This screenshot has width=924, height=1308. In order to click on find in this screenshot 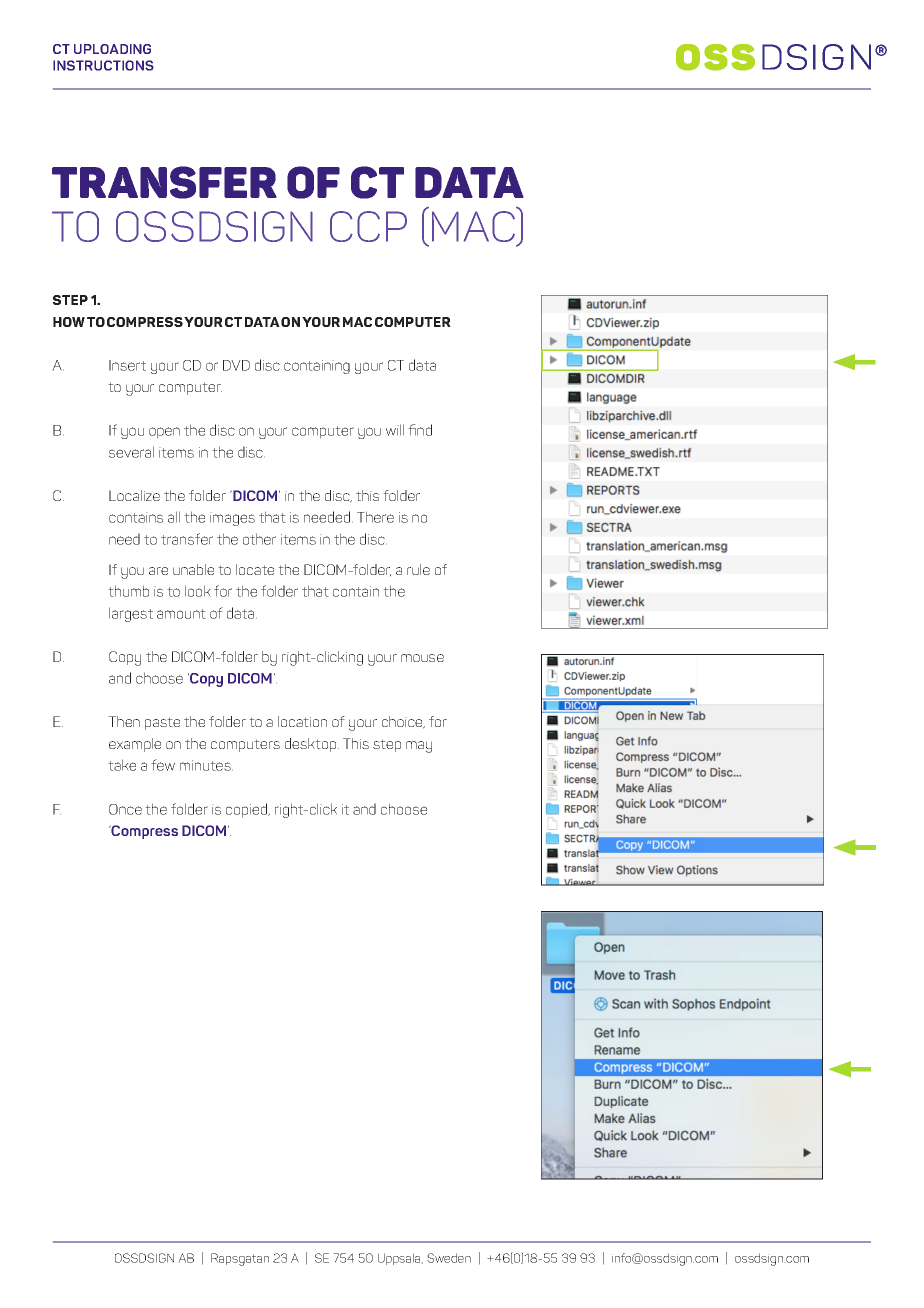, I will do `click(420, 430)`.
